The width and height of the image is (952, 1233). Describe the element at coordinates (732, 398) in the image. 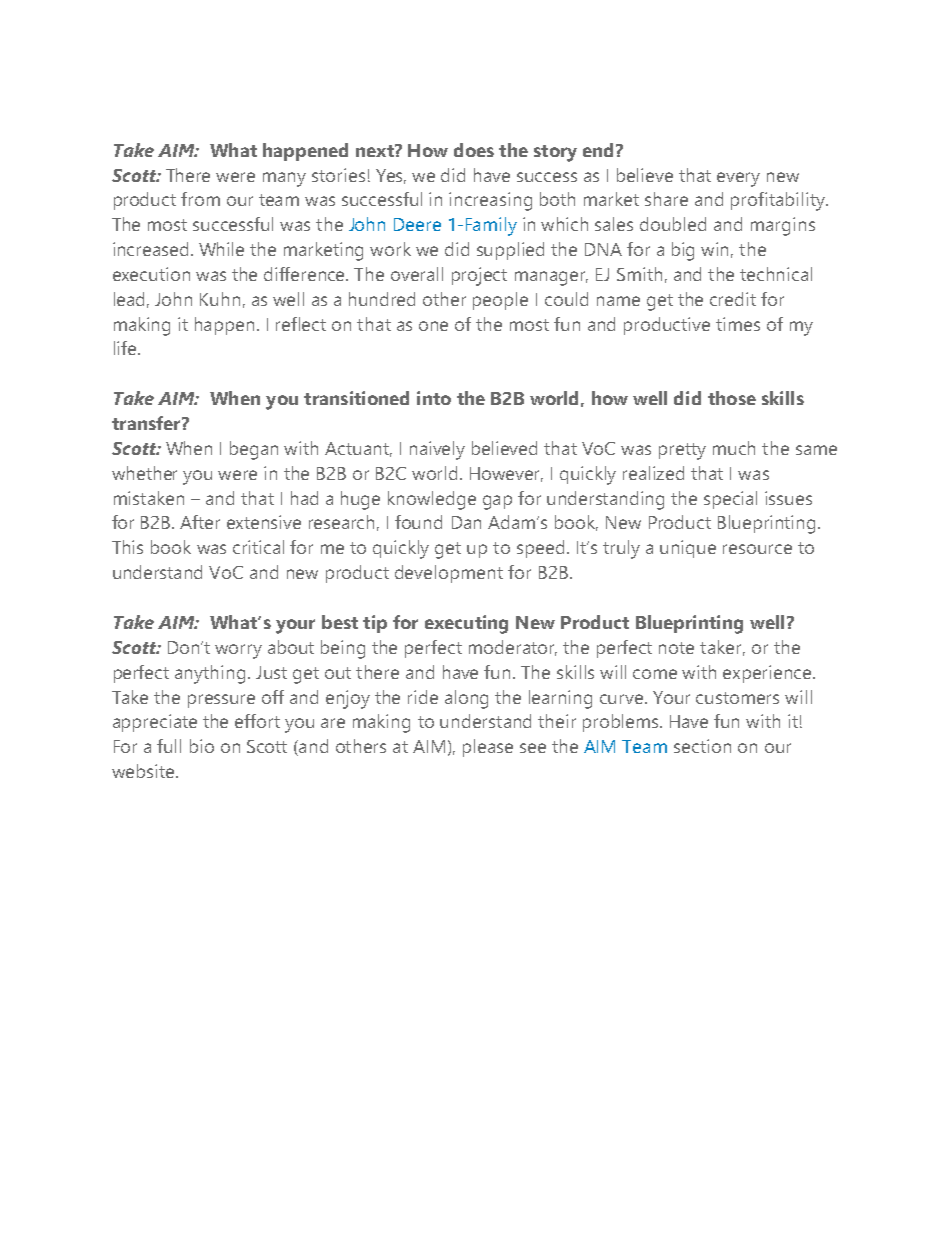

I see `those` at that location.
